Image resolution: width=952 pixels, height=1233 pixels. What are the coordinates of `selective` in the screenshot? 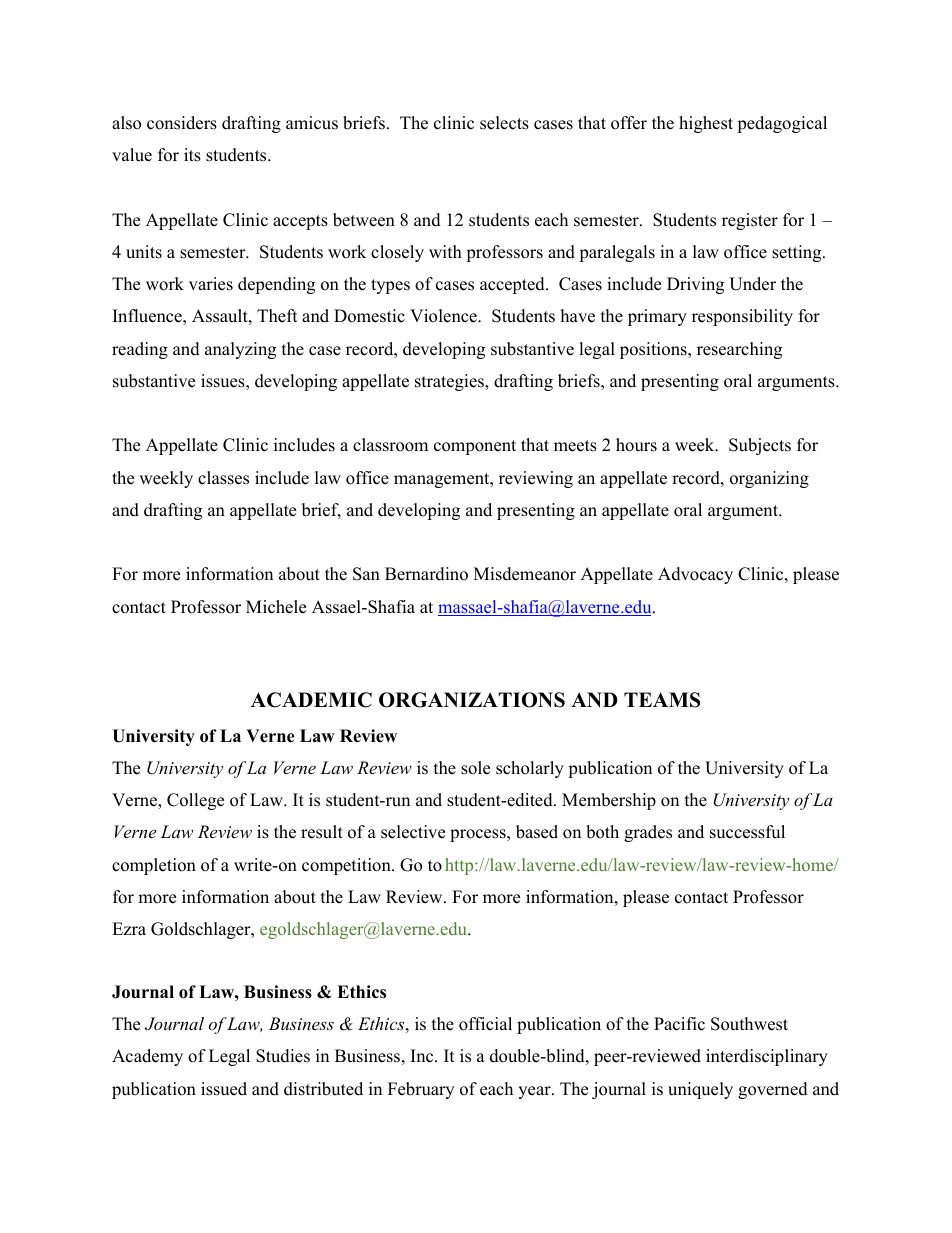 It's located at (413, 832).
